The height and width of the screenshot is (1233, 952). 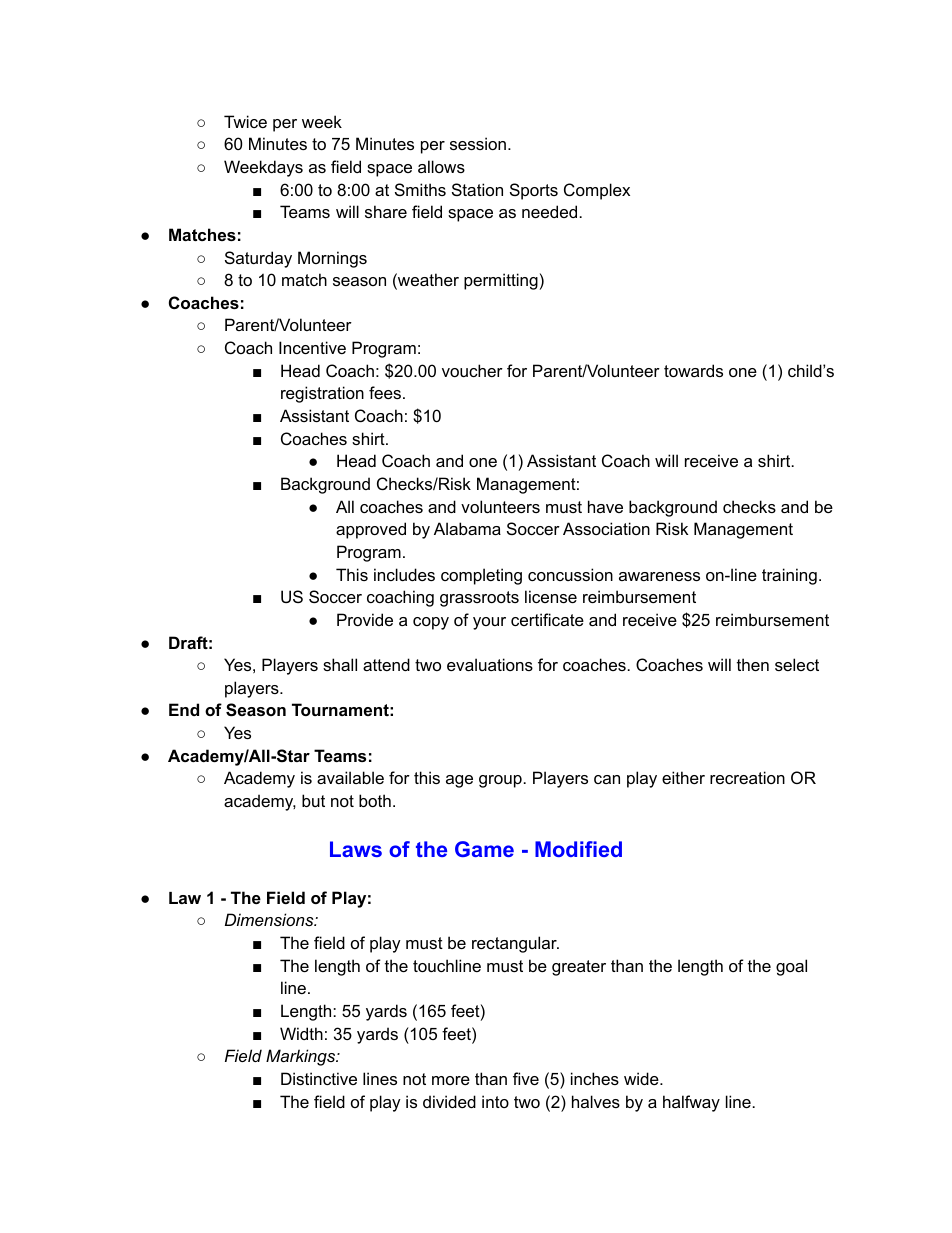 What do you see at coordinates (693, 370) in the screenshot?
I see `towards` at bounding box center [693, 370].
